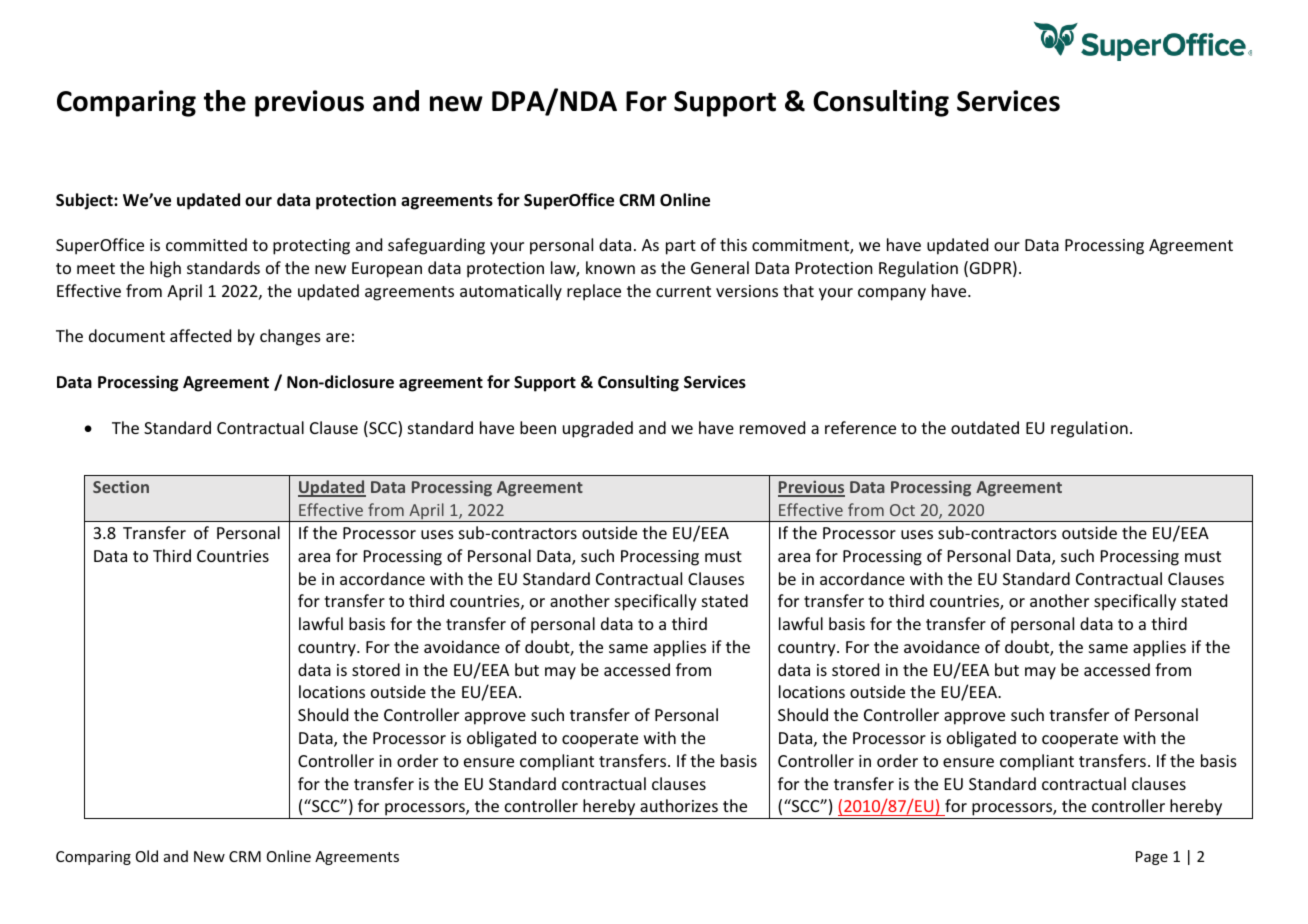 The height and width of the document is (924, 1308). What do you see at coordinates (598, 429) in the document?
I see `upgraded` at bounding box center [598, 429].
